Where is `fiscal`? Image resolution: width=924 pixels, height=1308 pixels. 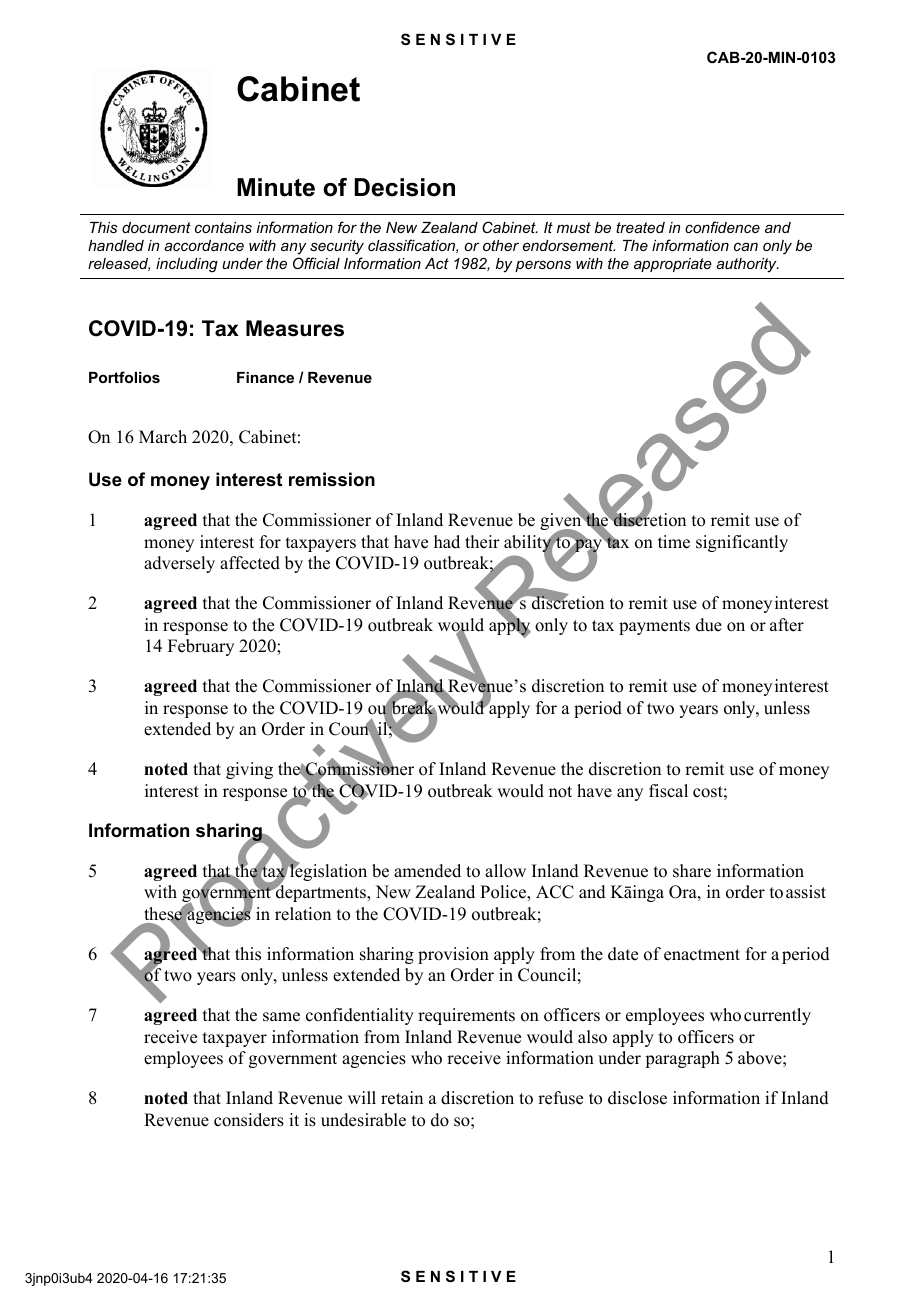
fiscal is located at coordinates (668, 791).
